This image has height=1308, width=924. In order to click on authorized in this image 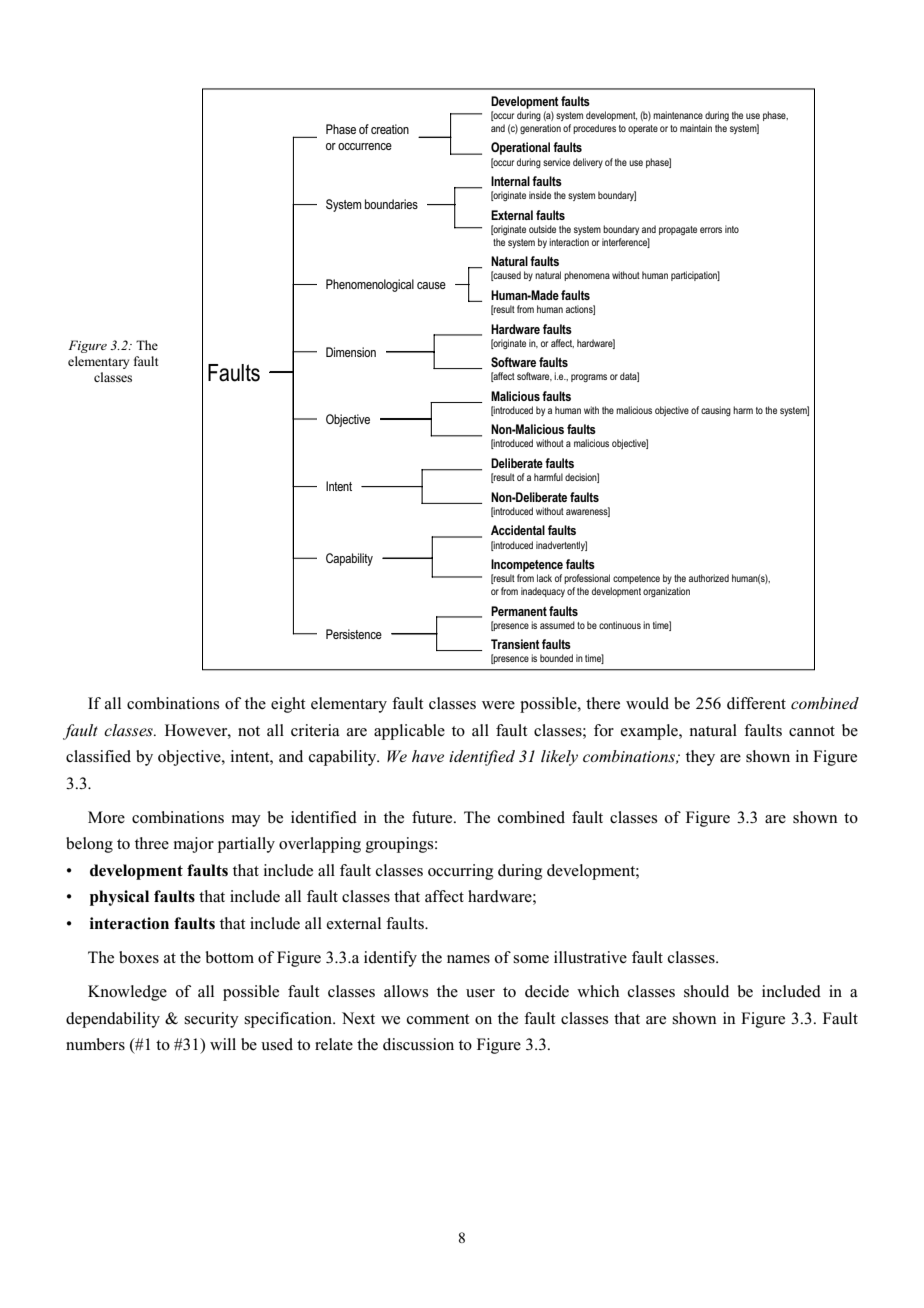, I will do `click(709, 578)`.
